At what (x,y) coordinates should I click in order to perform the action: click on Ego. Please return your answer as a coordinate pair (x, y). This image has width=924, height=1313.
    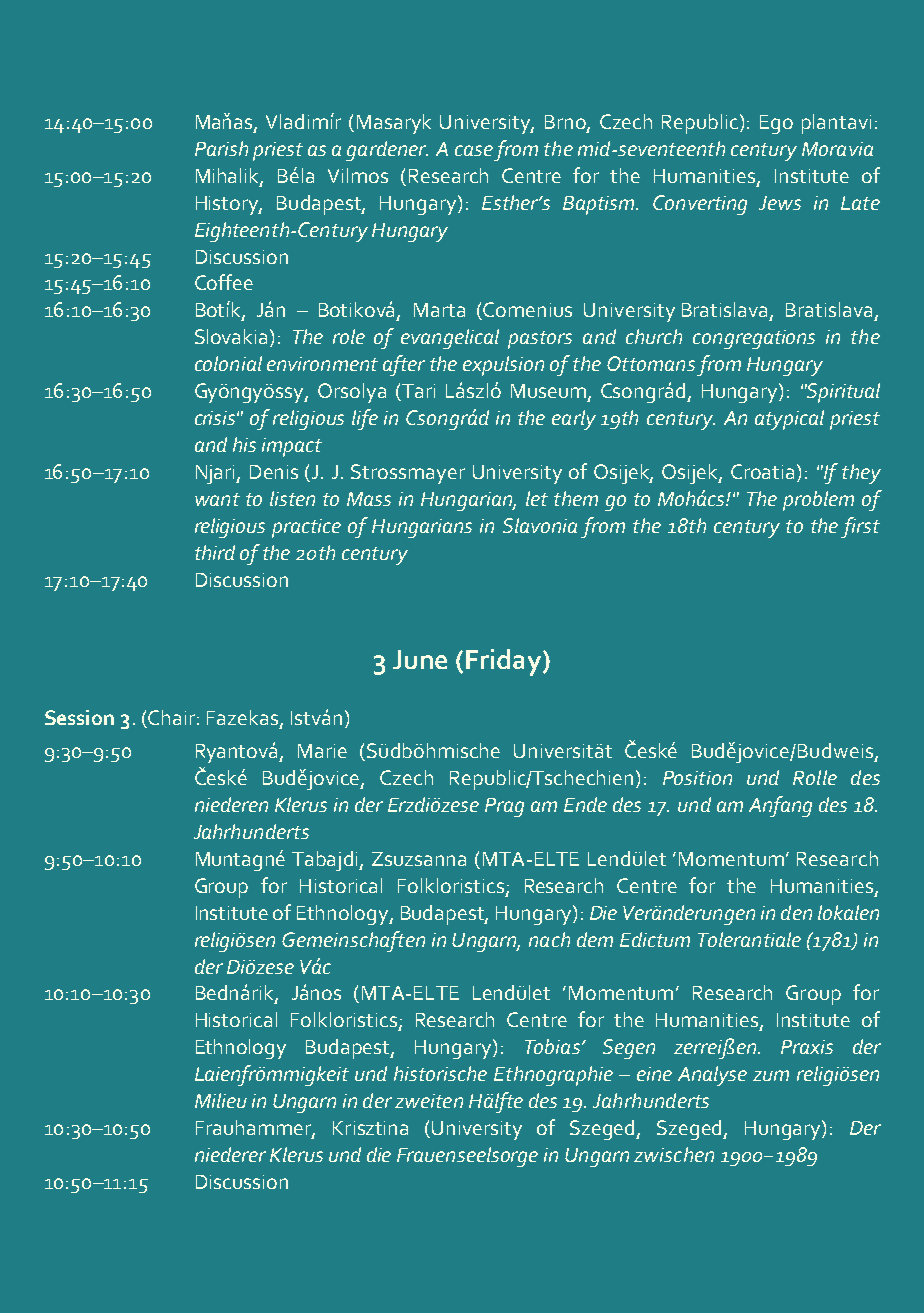
    Looking at the image, I should click on (776, 124).
